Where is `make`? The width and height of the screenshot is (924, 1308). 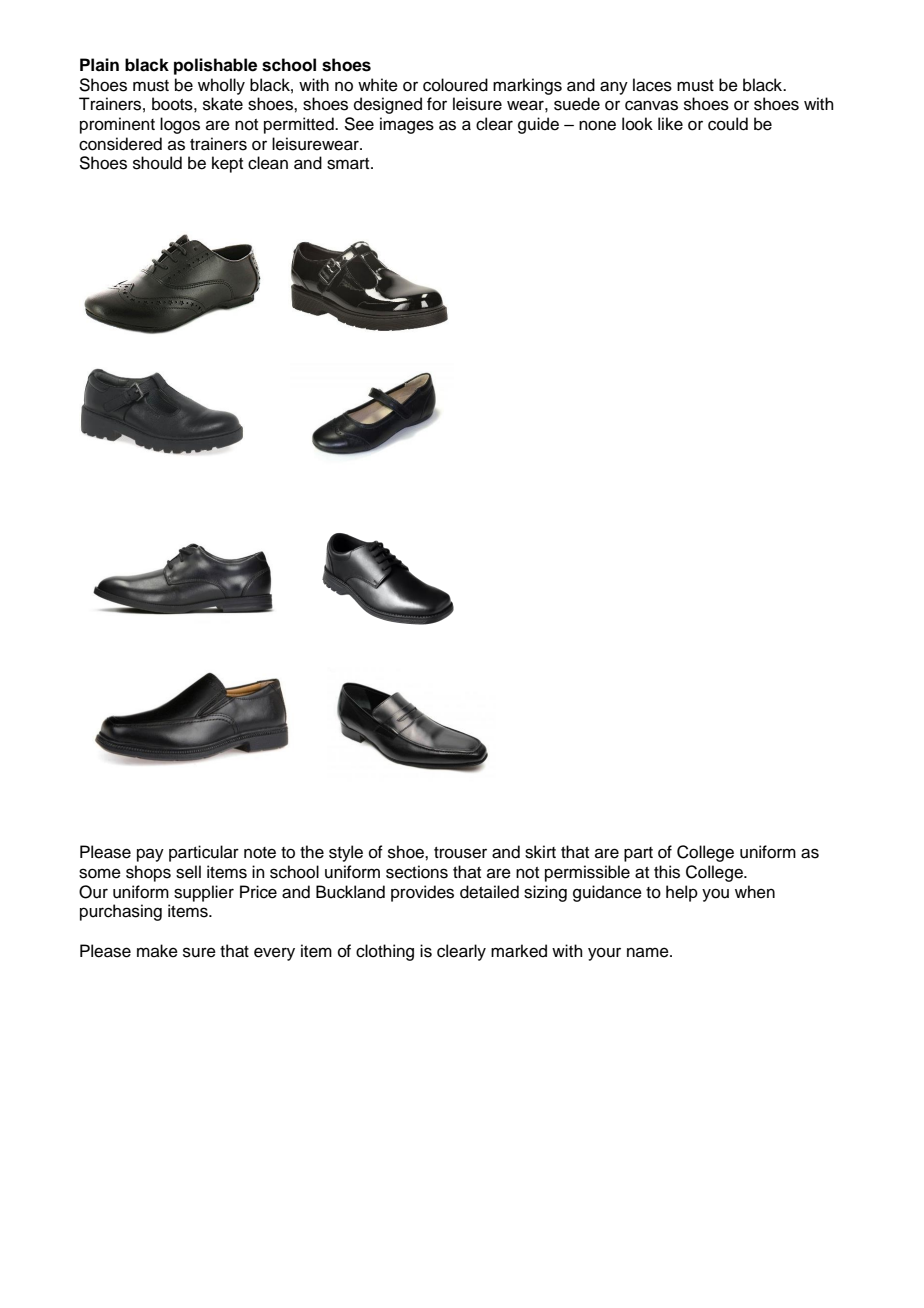 make is located at coordinates (157, 951).
